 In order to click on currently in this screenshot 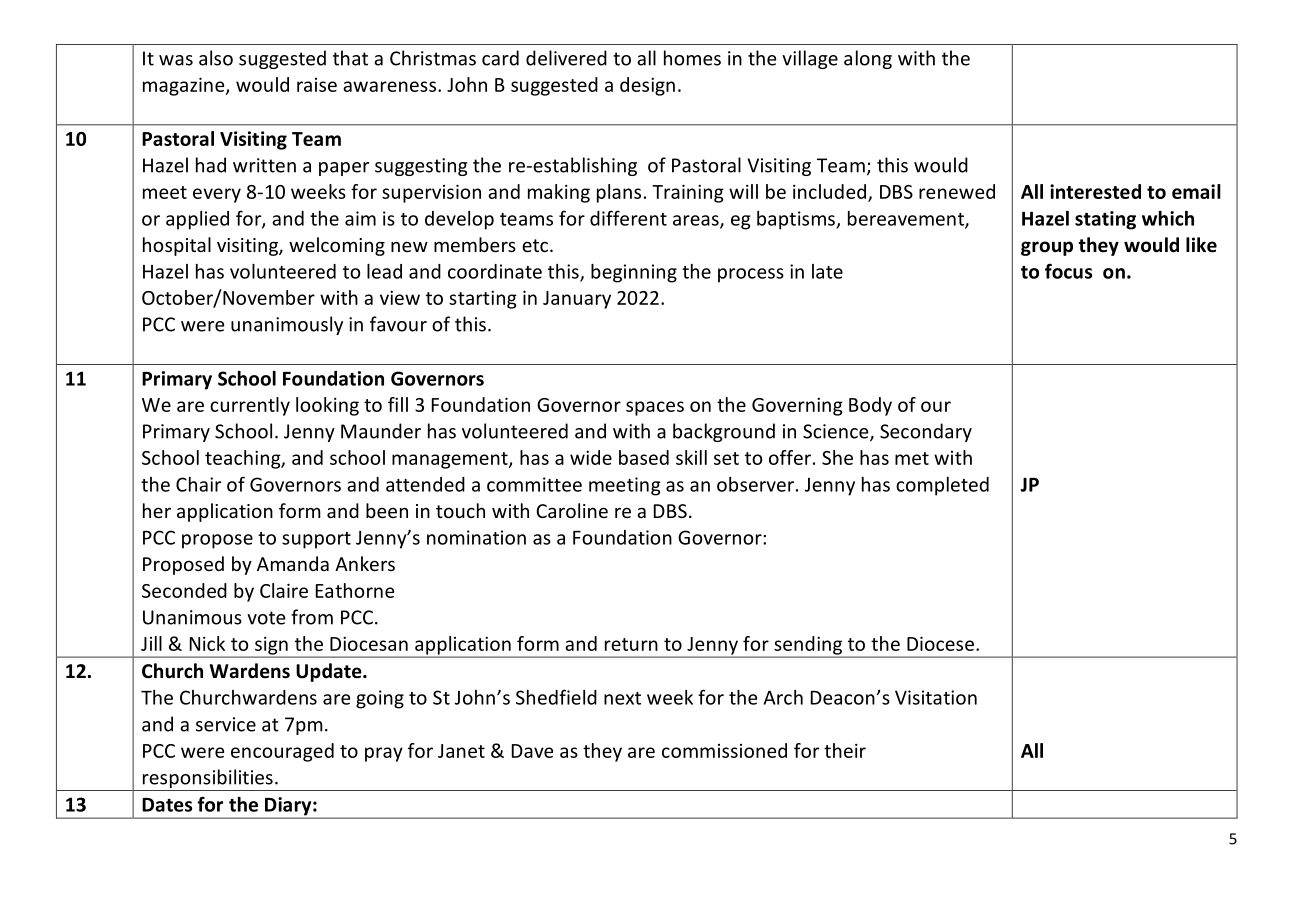, I will do `click(250, 406)`.
